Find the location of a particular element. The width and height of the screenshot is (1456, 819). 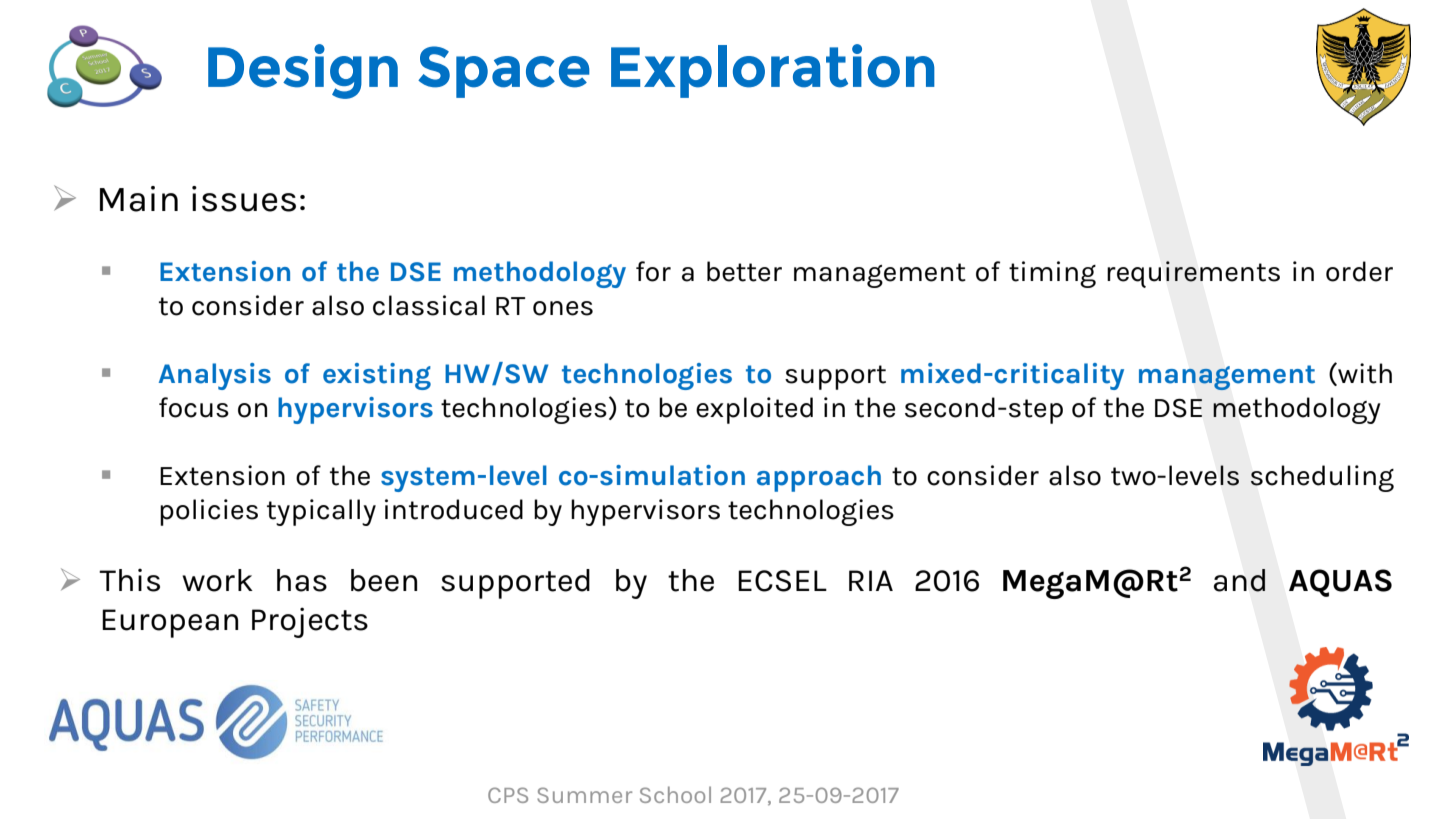

has is located at coordinates (302, 580).
